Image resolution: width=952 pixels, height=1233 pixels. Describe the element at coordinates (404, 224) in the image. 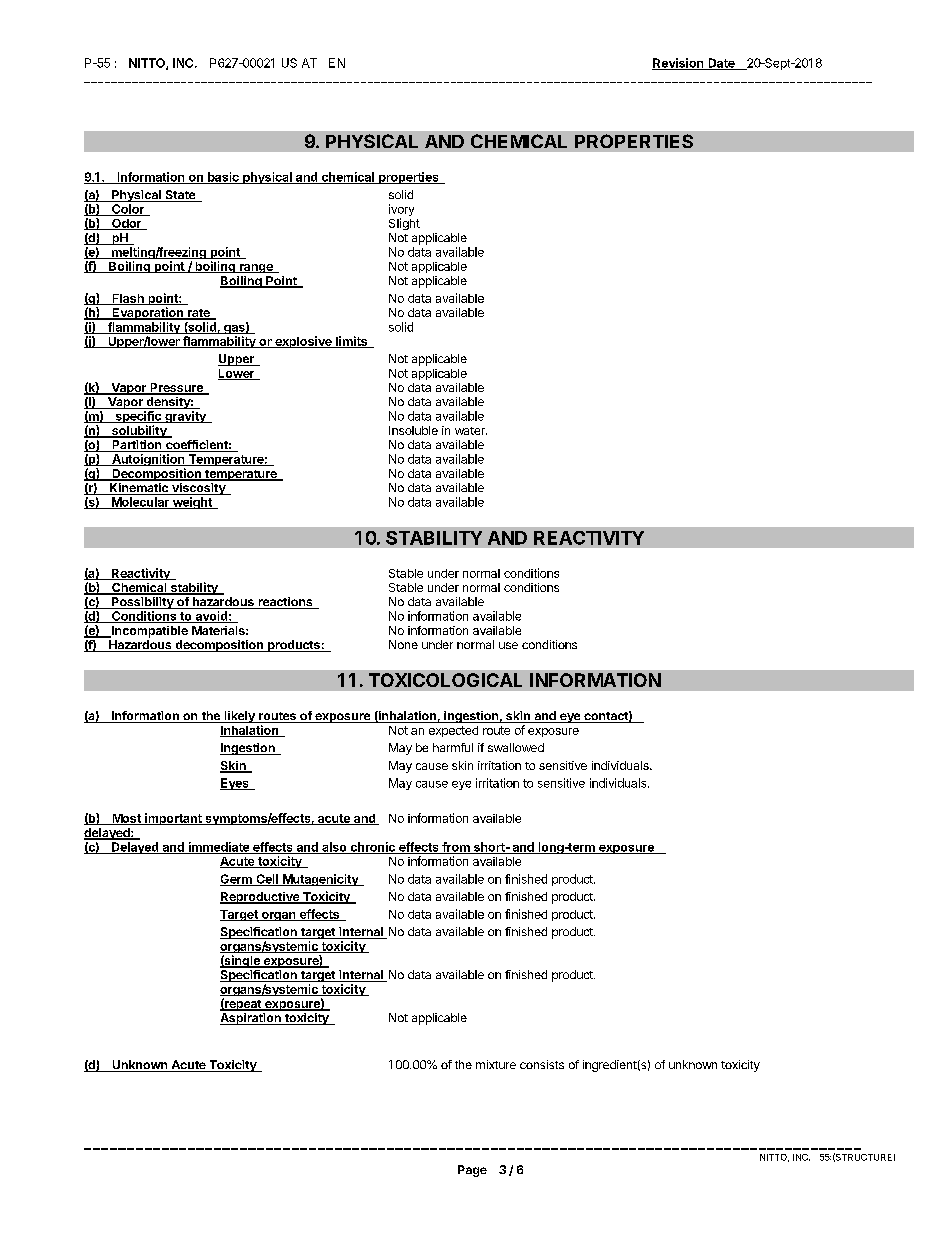

I see `Slight` at that location.
